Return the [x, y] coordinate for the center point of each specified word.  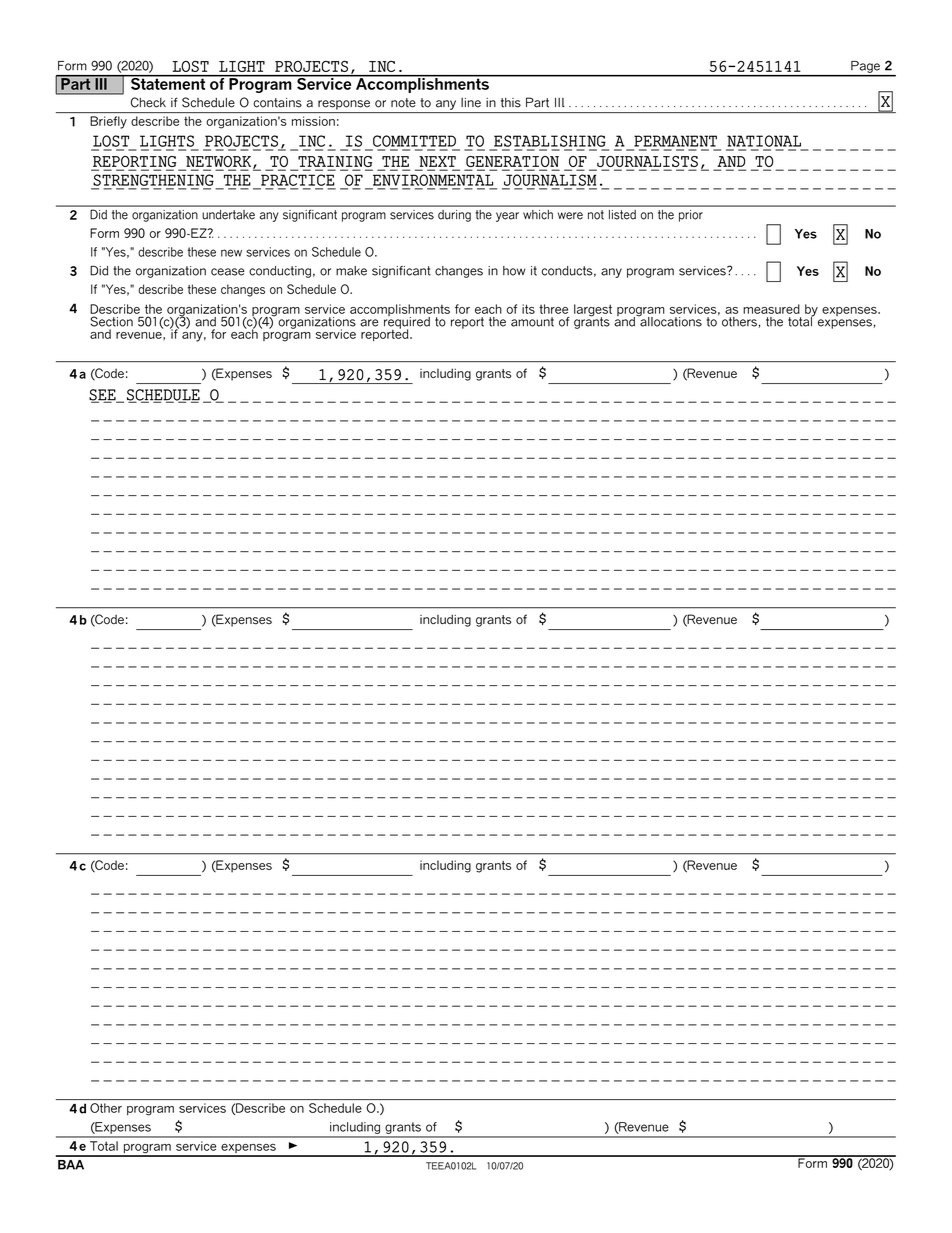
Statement [167, 82]
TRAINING [334, 163]
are [369, 323]
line [471, 103]
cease [228, 272]
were [570, 216]
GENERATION [512, 163]
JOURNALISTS [646, 163]
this [511, 103]
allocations [670, 320]
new [231, 253]
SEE [103, 396]
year [507, 217]
